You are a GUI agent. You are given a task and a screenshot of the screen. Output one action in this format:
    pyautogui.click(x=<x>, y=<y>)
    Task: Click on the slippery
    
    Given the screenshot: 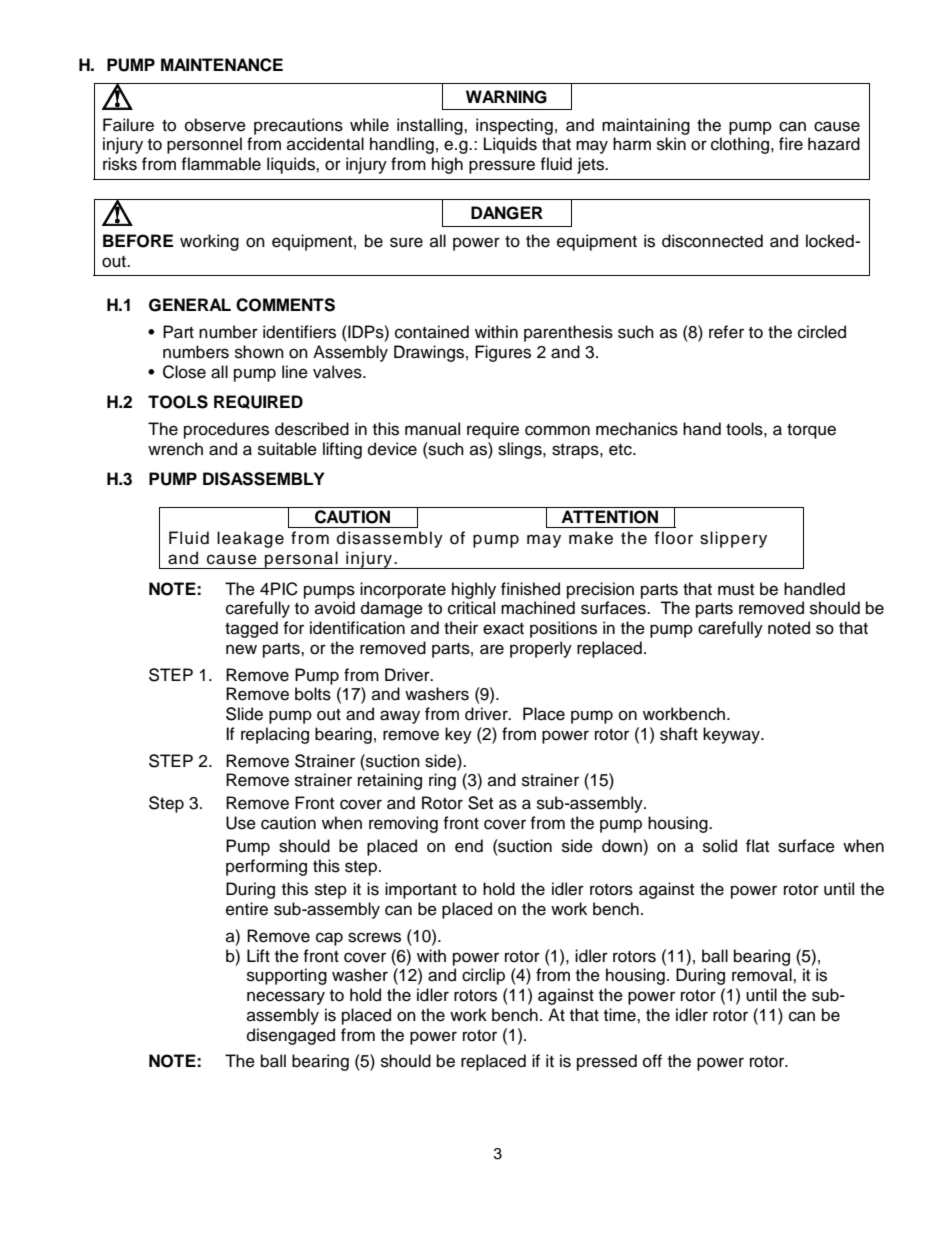 What is the action you would take?
    pyautogui.click(x=733, y=539)
